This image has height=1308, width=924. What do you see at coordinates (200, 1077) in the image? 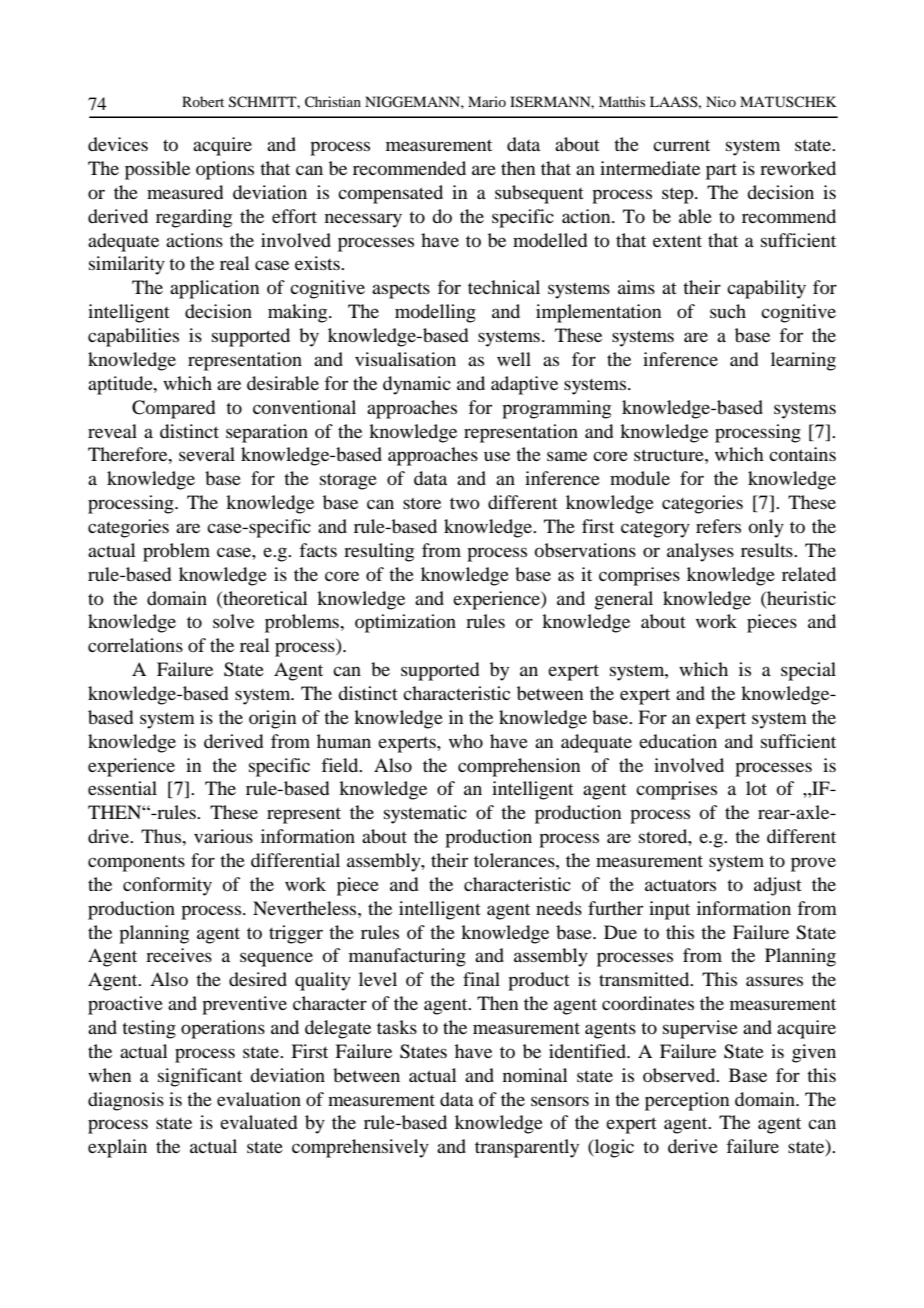
I see `significant` at bounding box center [200, 1077].
